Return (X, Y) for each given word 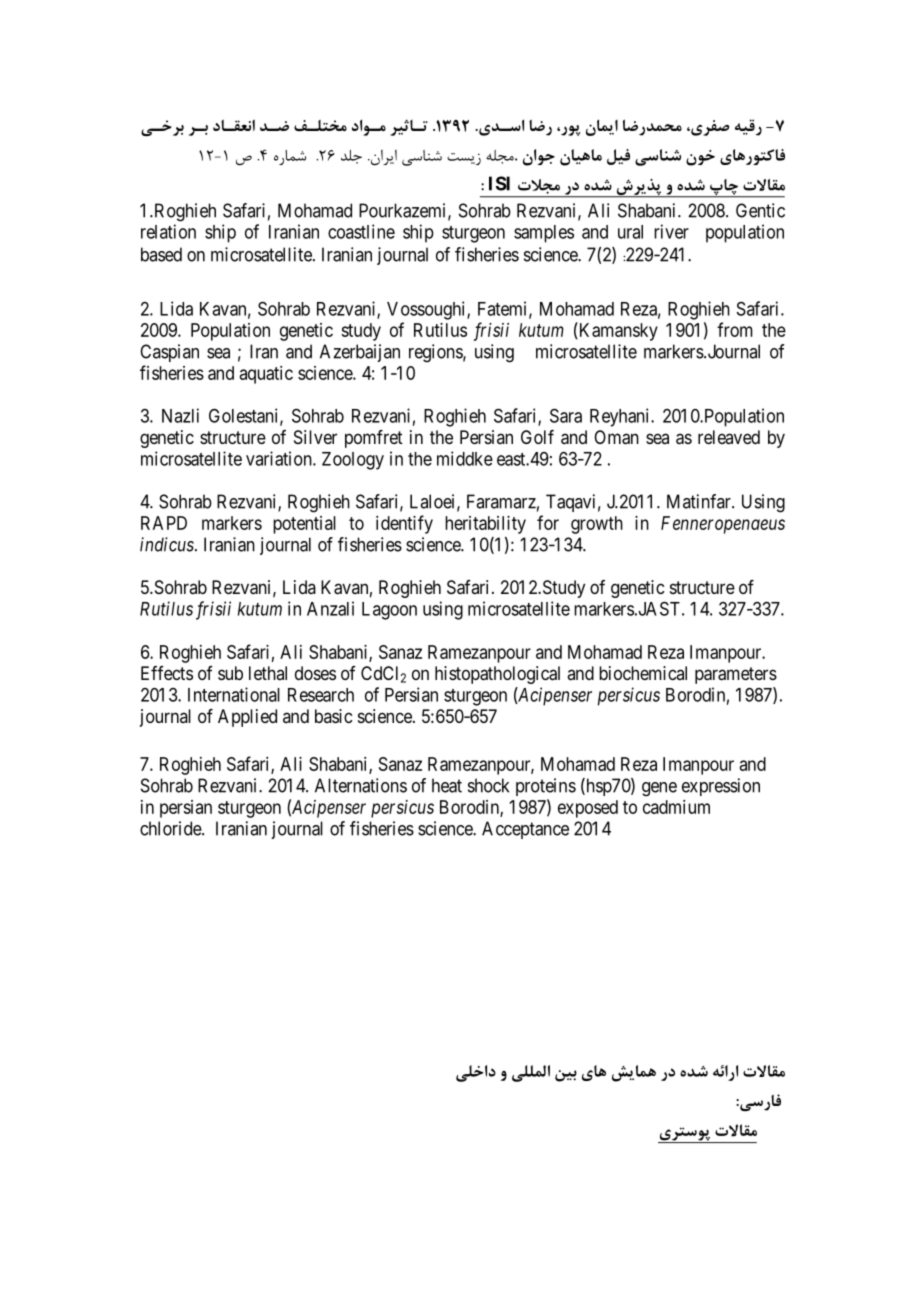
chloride (171, 828)
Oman (616, 437)
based (161, 254)
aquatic (266, 375)
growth (597, 525)
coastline (361, 231)
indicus (168, 544)
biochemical (643, 673)
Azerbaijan (360, 353)
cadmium (676, 807)
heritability (485, 525)
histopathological (497, 675)
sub (230, 673)
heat (447, 785)
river (671, 231)
